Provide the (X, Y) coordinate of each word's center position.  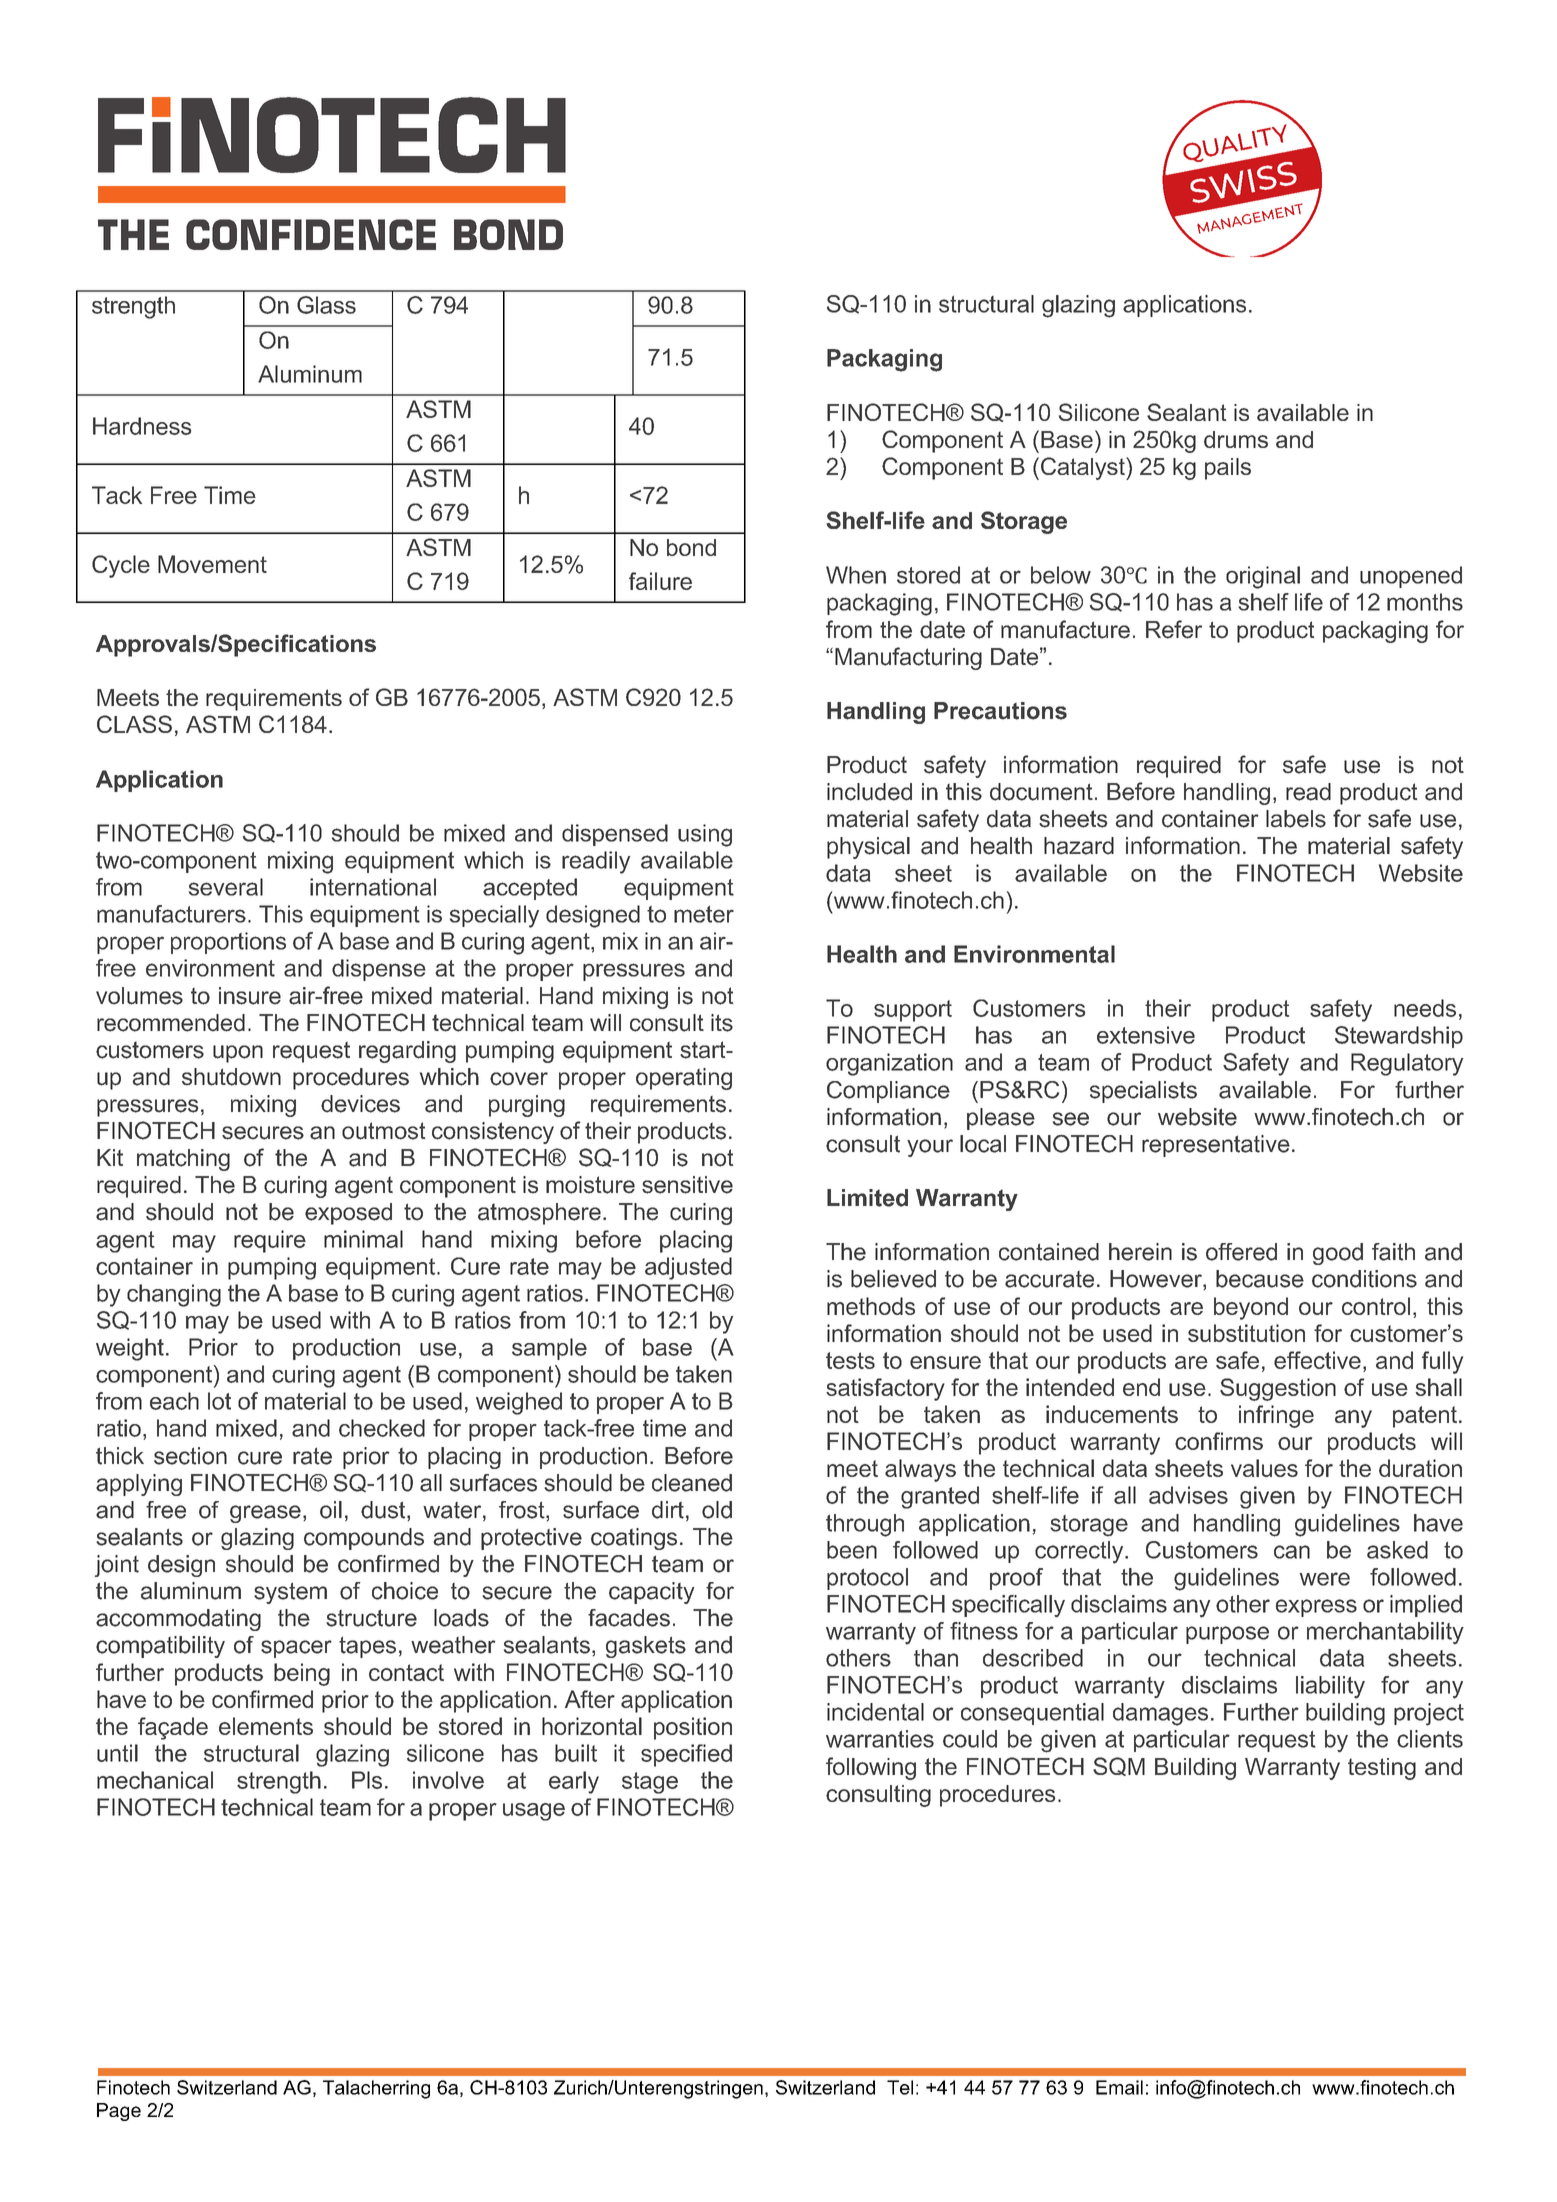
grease (265, 1514)
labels (1296, 819)
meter (704, 914)
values (1264, 1468)
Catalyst (1084, 468)
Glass (326, 305)
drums (1236, 439)
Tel (900, 2087)
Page (119, 2112)
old (717, 1510)
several (226, 887)
